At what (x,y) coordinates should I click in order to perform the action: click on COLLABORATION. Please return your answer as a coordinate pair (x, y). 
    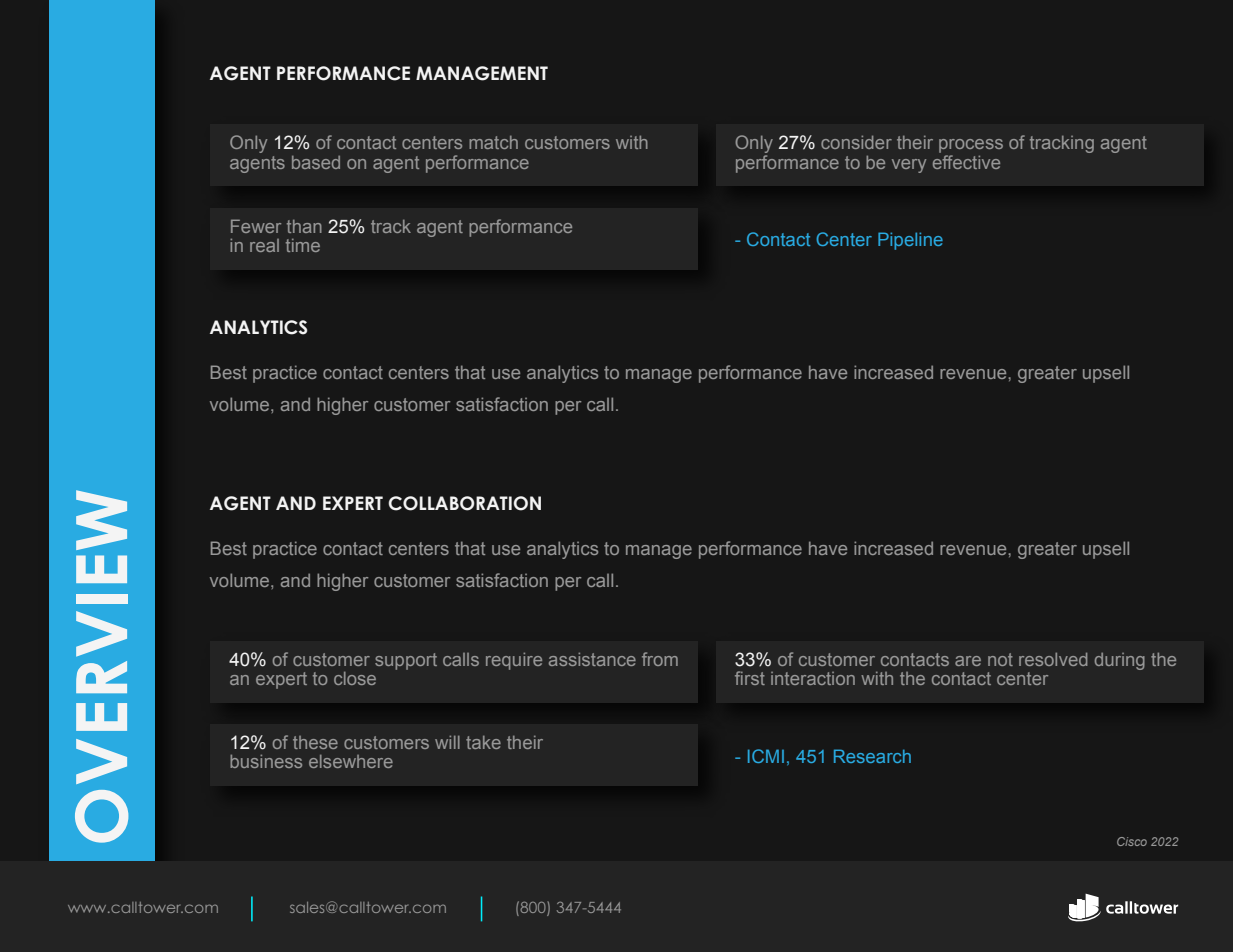
    Looking at the image, I should click on (464, 503).
